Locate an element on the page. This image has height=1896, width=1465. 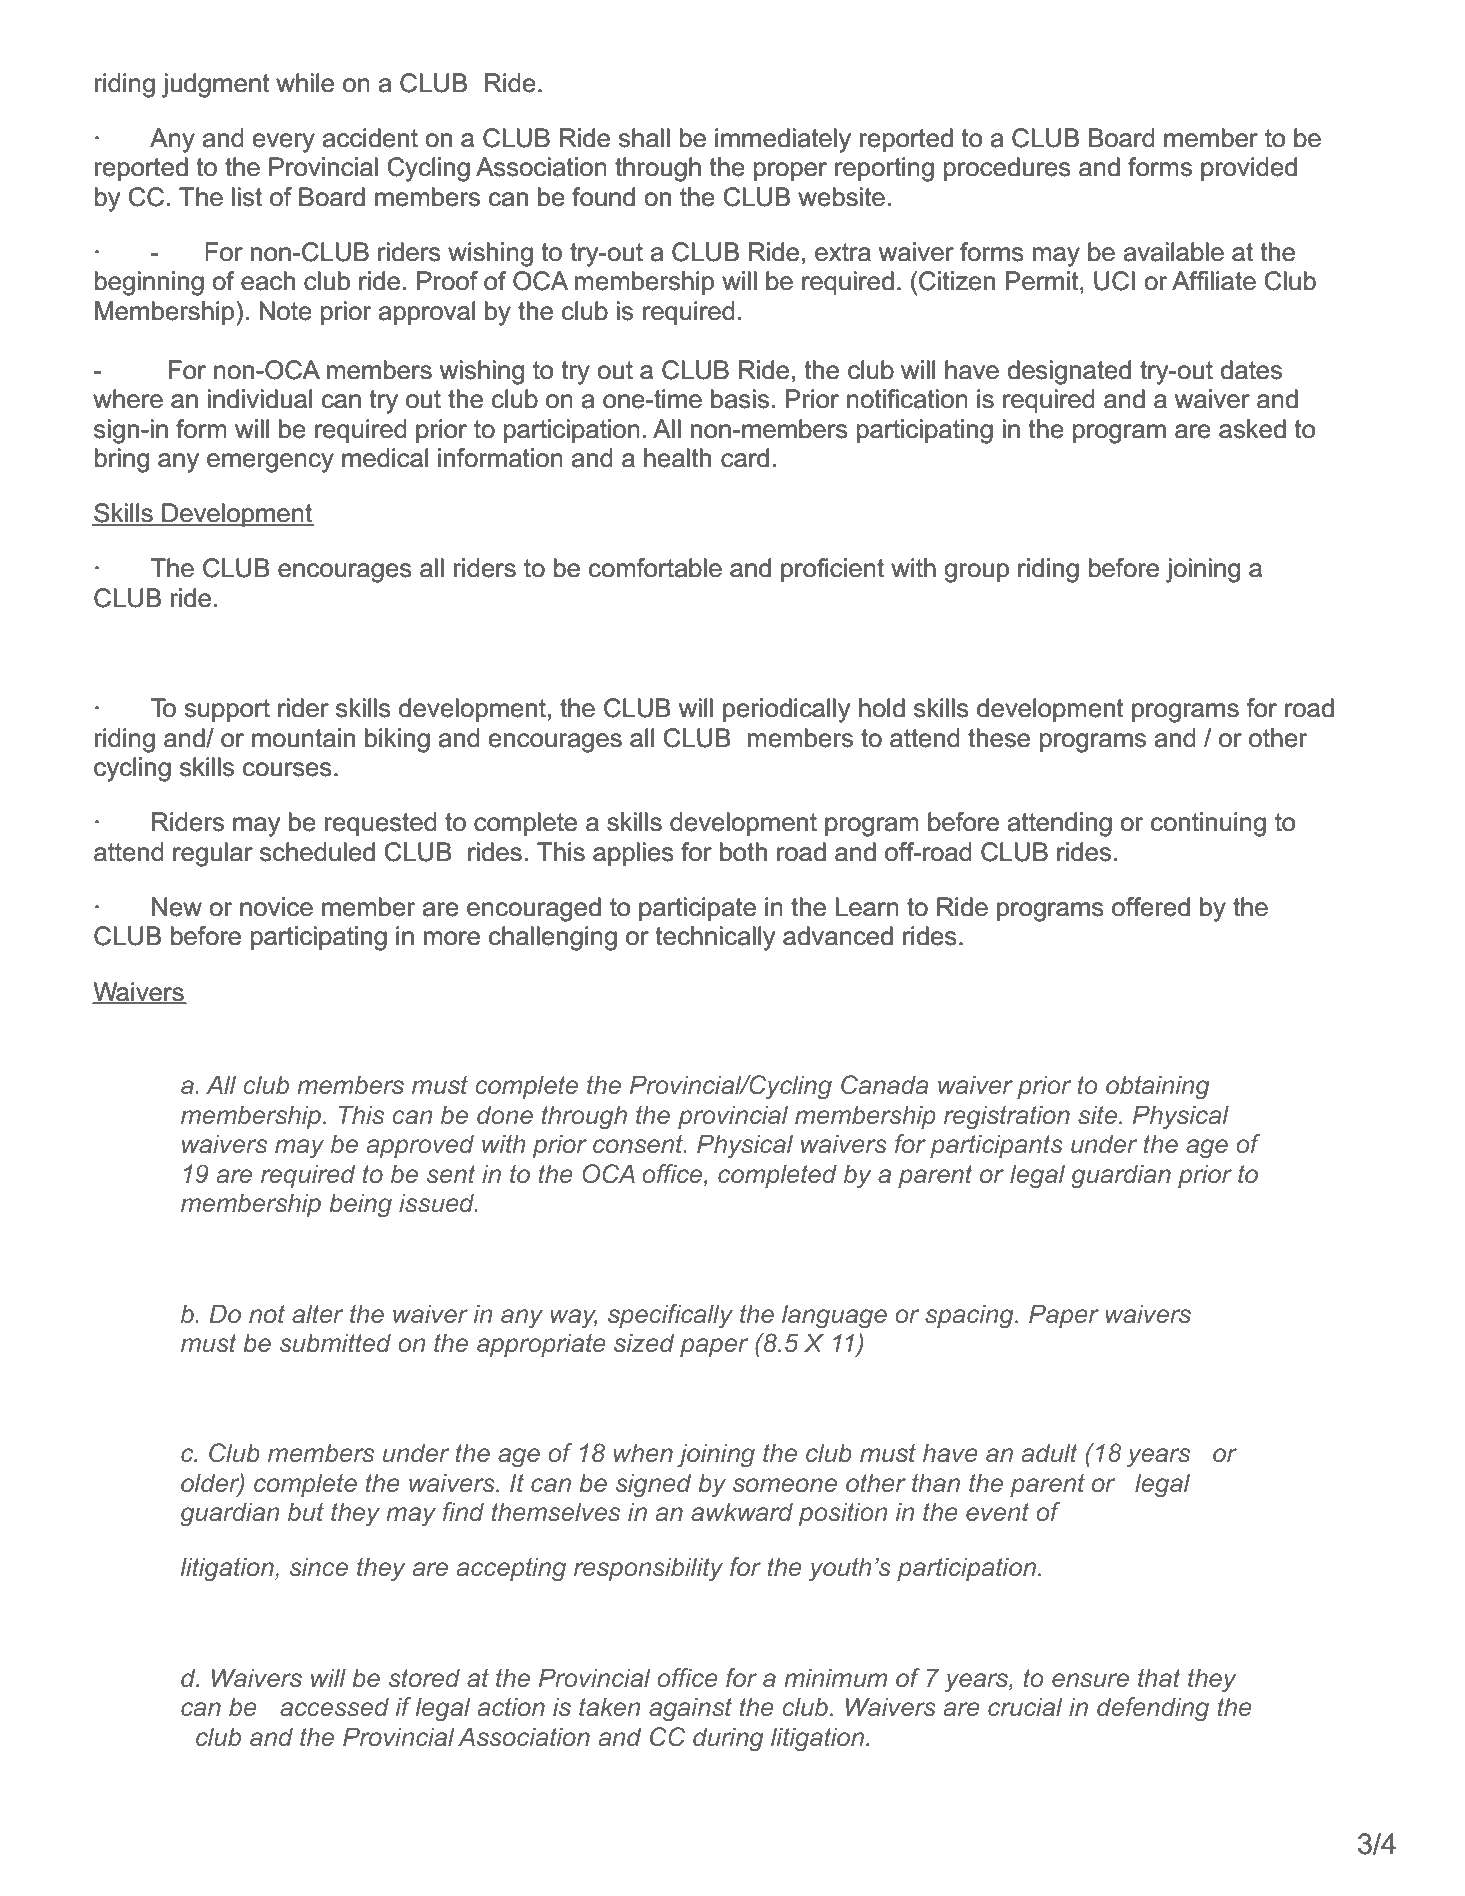
emergency is located at coordinates (270, 463).
